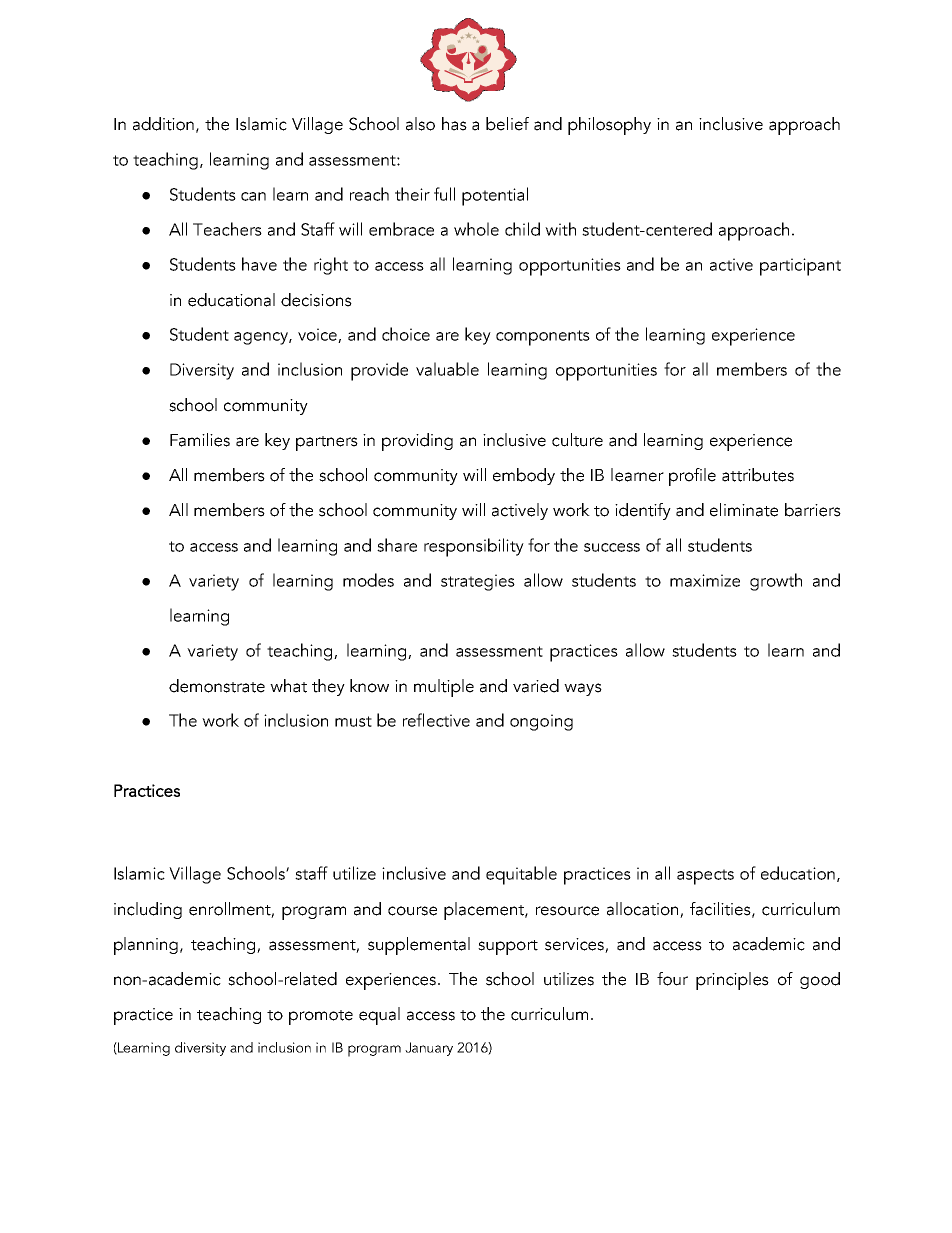  What do you see at coordinates (253, 196) in the screenshot?
I see `can` at bounding box center [253, 196].
